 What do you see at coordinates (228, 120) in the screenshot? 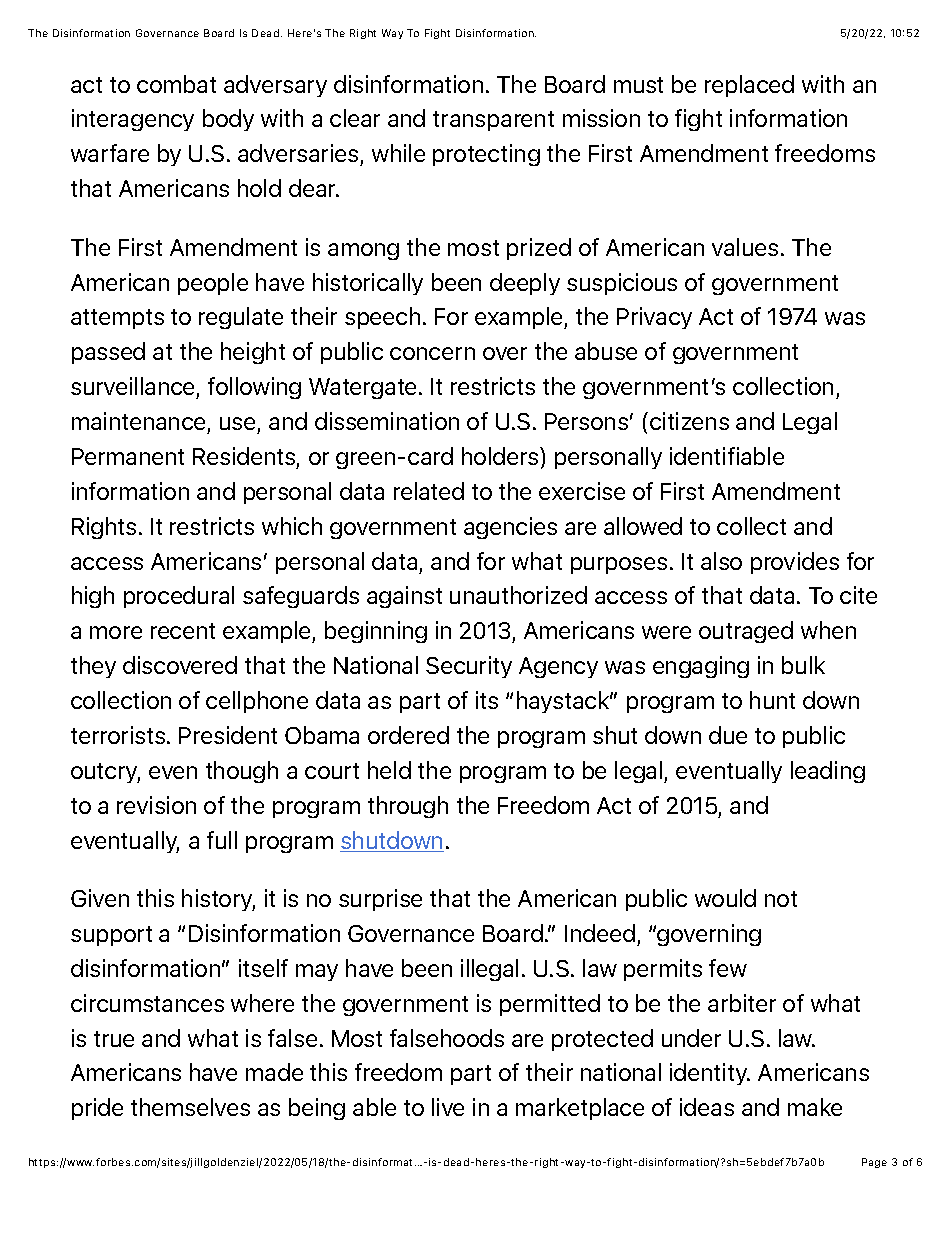
I see `body` at bounding box center [228, 120].
